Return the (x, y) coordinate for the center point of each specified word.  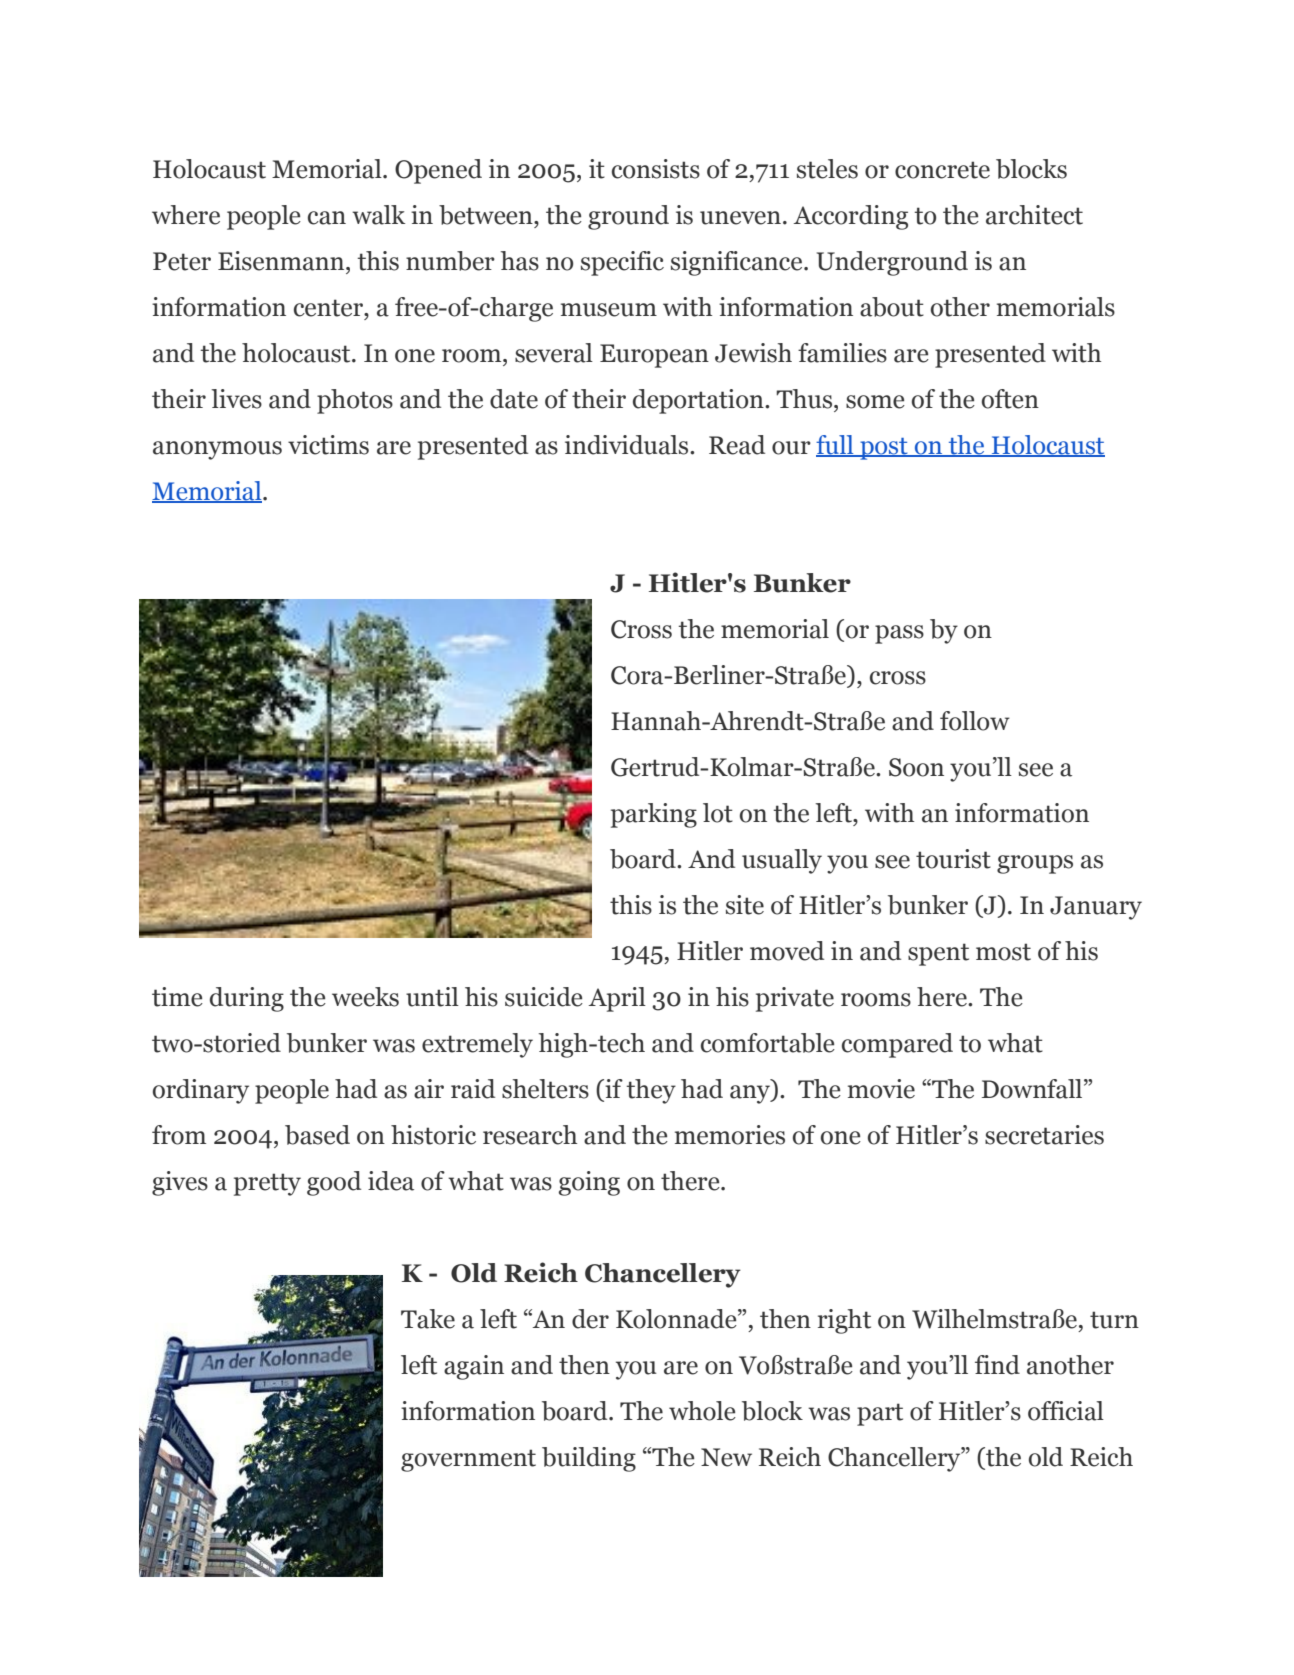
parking (654, 815)
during (247, 999)
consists (656, 169)
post (884, 449)
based (317, 1135)
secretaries (1044, 1135)
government (468, 1460)
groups (1035, 864)
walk (378, 215)
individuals (628, 445)
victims (328, 445)
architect (1034, 215)
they (651, 1091)
